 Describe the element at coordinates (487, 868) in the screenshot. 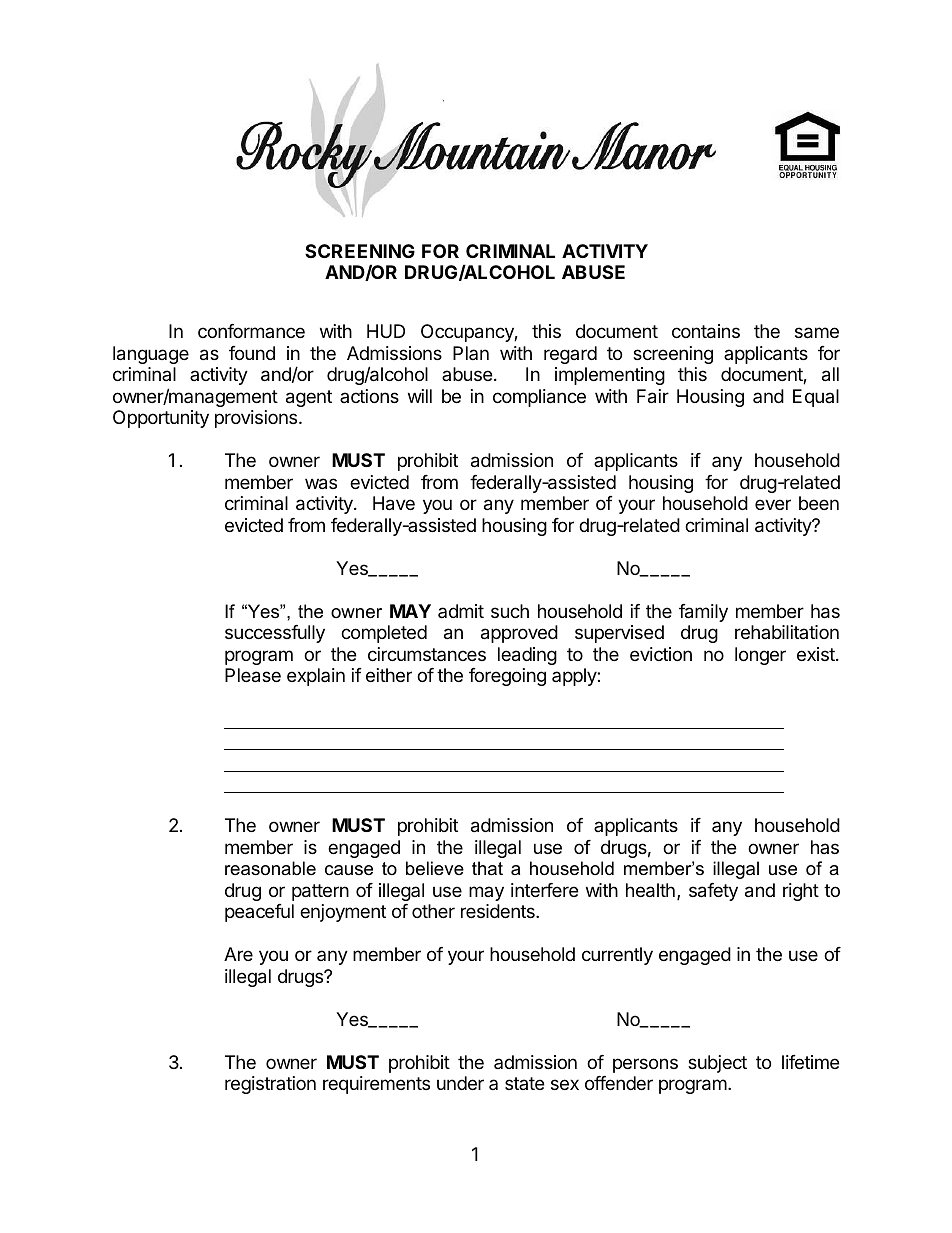

I see `that` at that location.
